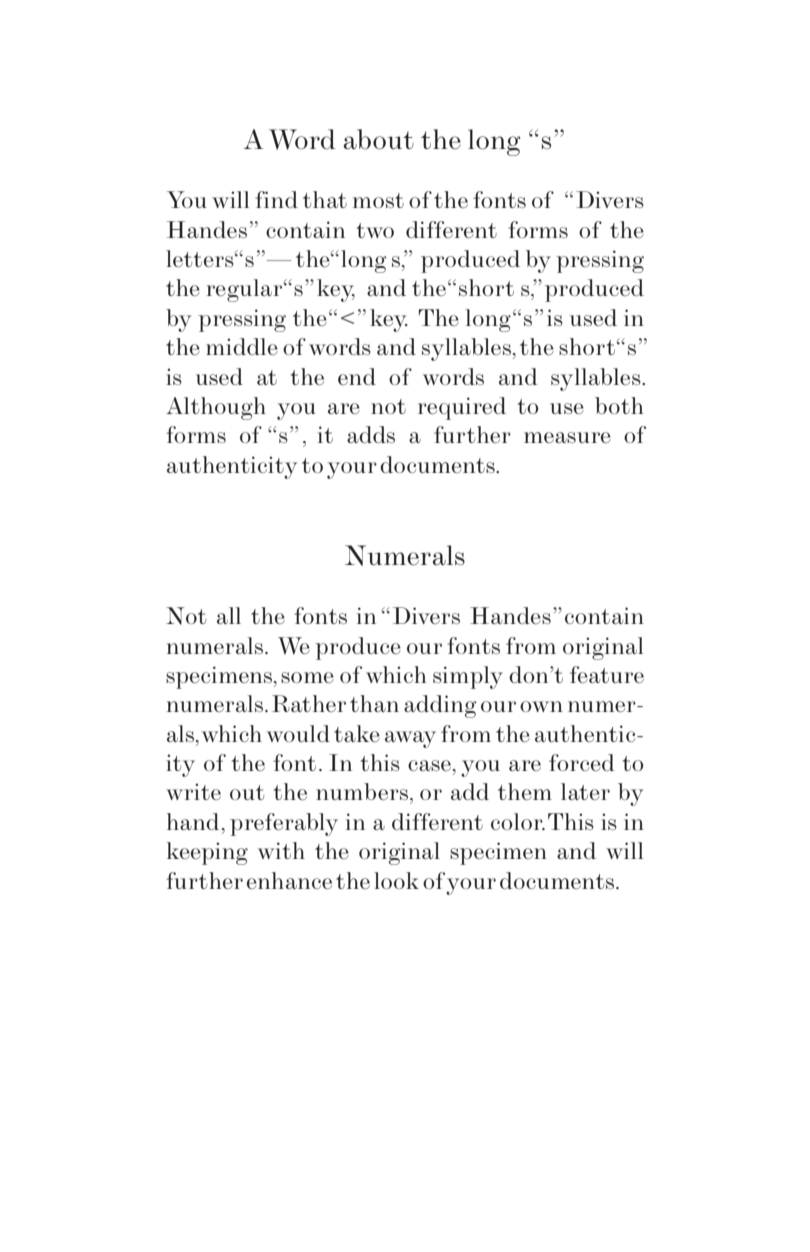 The width and height of the screenshot is (810, 1252). What do you see at coordinates (541, 706) in the screenshot?
I see `own` at bounding box center [541, 706].
